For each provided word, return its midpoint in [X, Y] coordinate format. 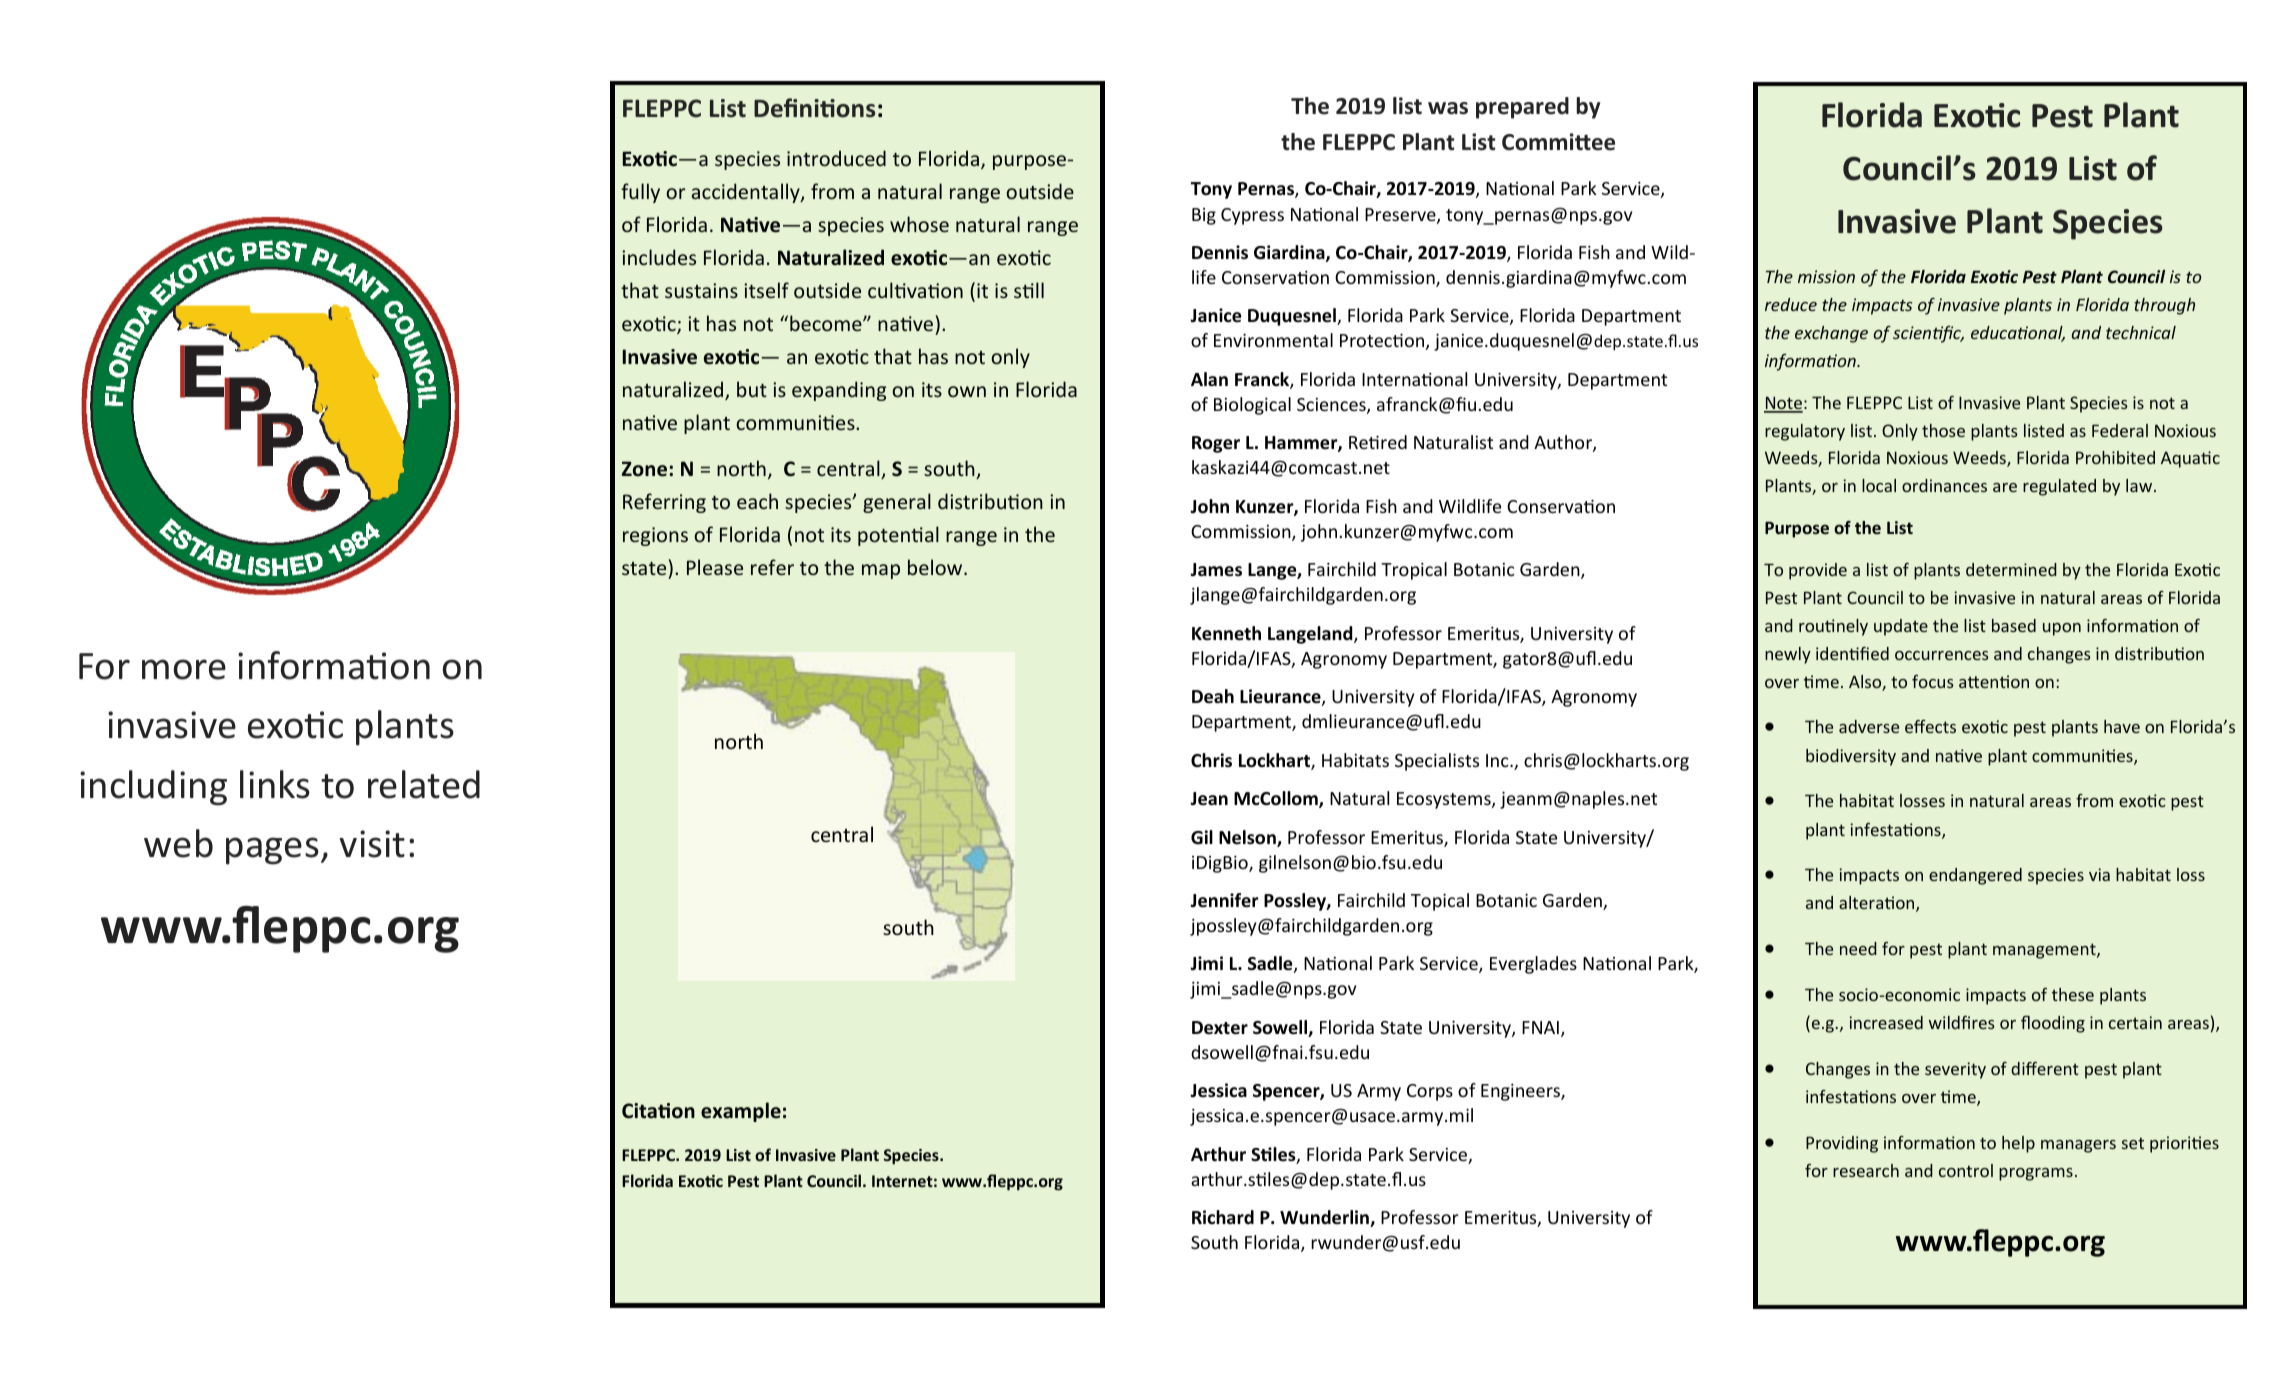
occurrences [1942, 655]
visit [372, 844]
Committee [1558, 142]
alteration [1878, 904]
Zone [646, 469]
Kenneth [1226, 633]
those [1943, 430]
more [184, 669]
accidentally [747, 193]
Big [1204, 216]
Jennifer [1224, 900]
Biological [1252, 406]
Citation [658, 1111]
